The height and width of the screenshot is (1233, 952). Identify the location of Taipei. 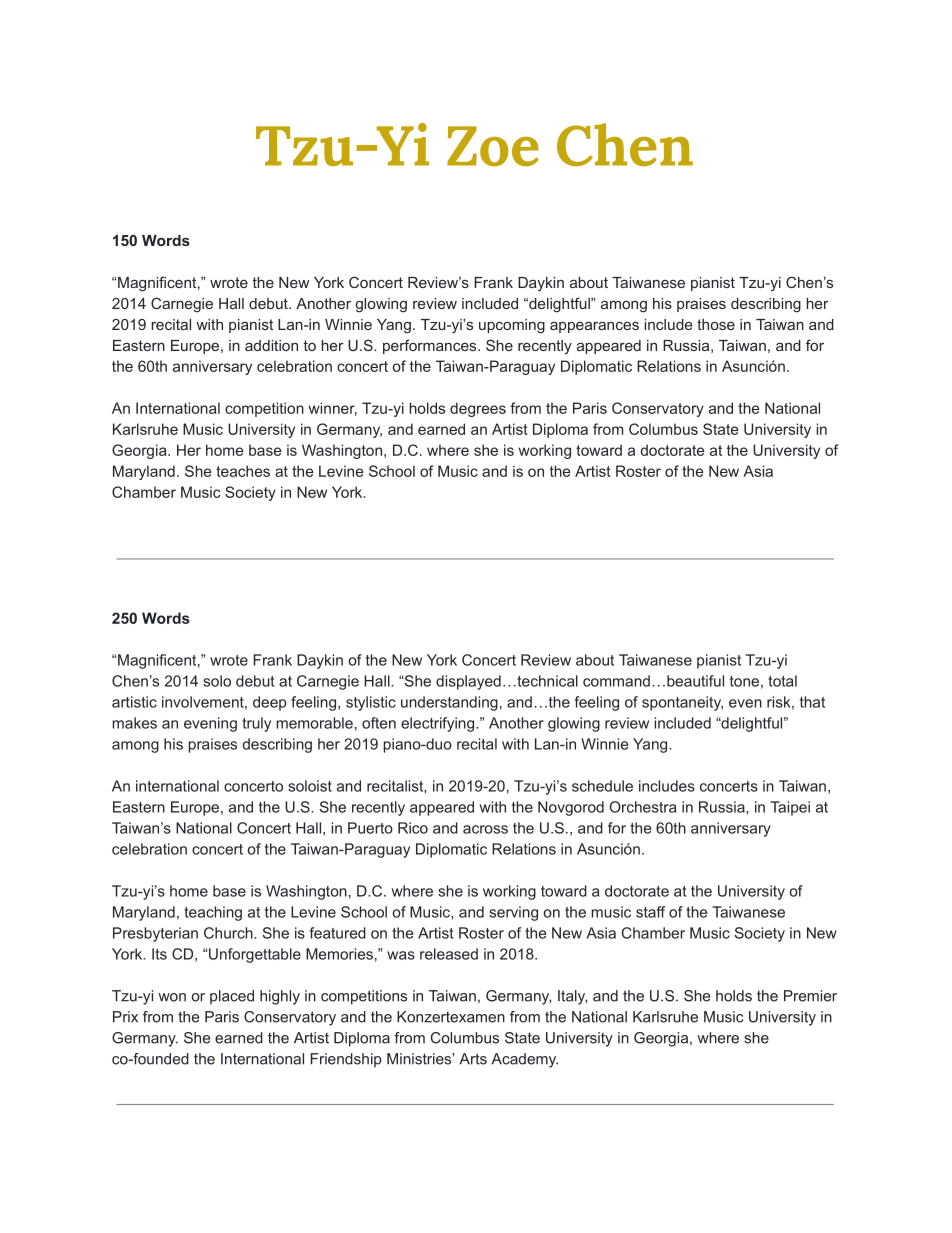
(790, 808).
